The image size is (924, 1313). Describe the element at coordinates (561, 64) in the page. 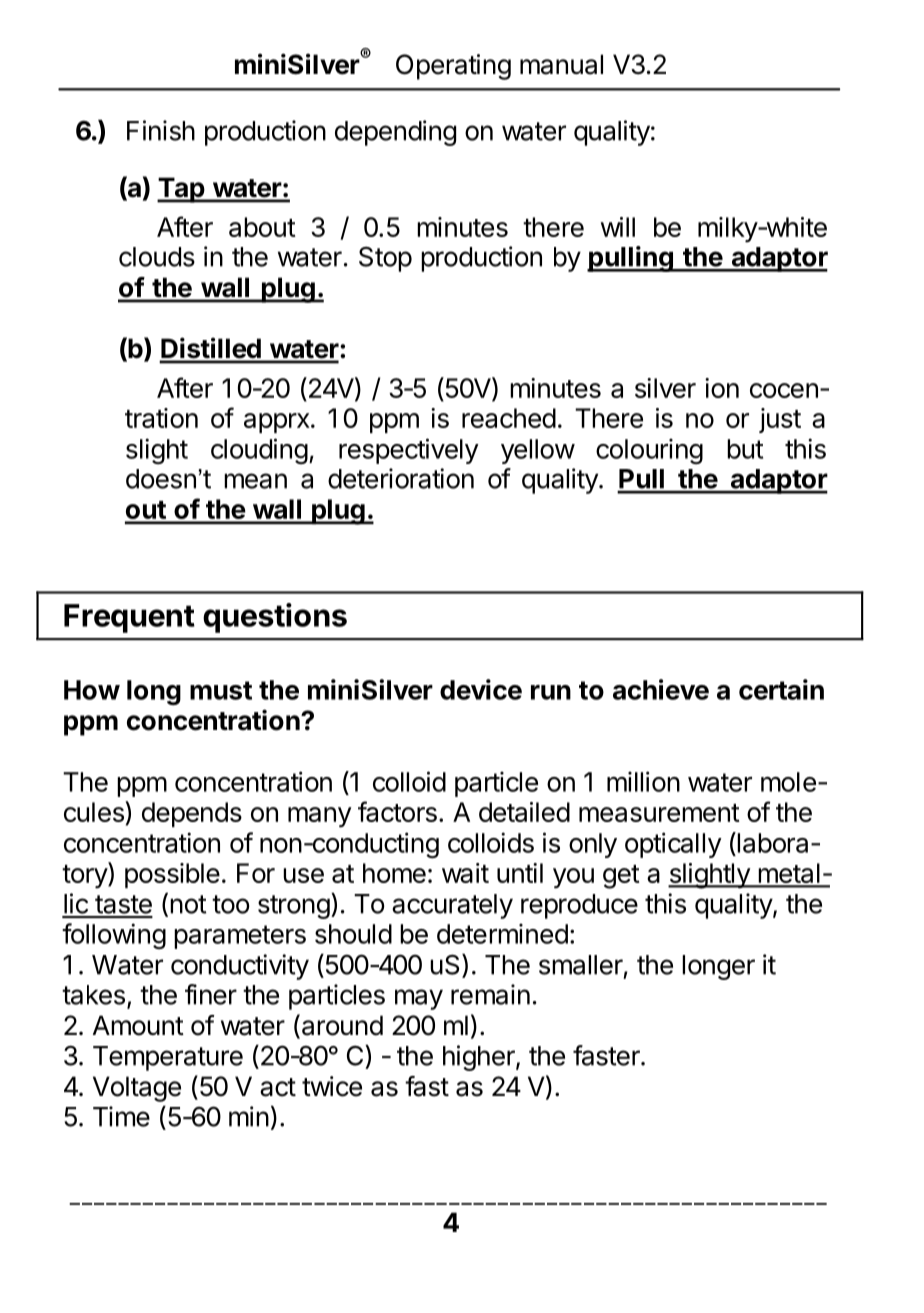

I see `manual` at that location.
